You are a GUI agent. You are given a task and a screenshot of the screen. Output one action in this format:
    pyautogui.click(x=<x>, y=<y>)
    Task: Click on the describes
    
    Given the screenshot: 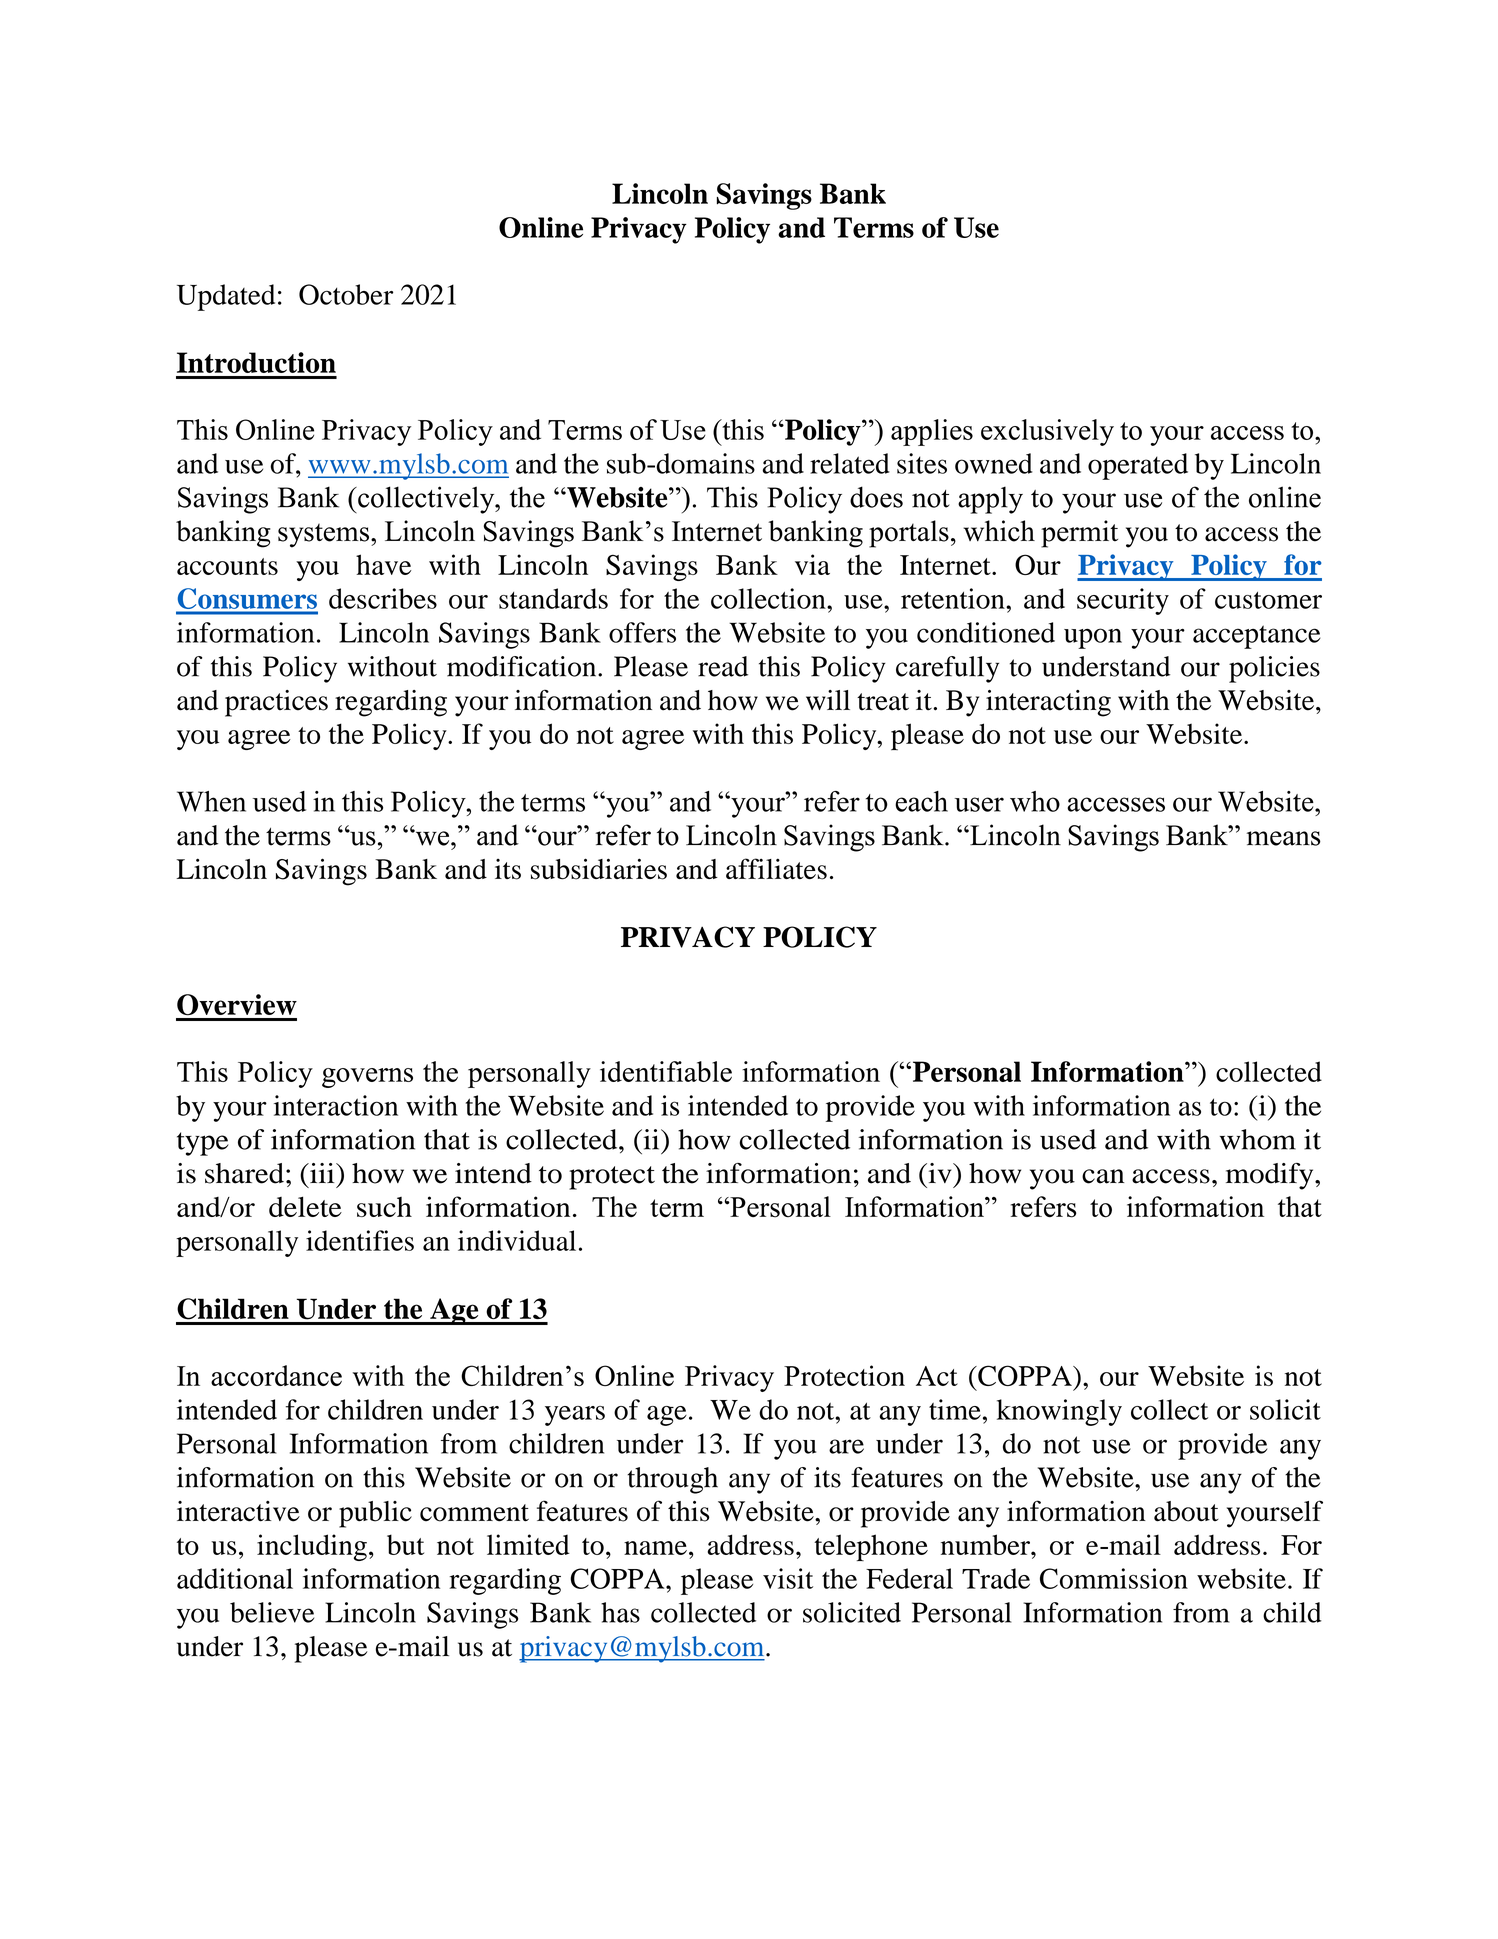 What is the action you would take?
    pyautogui.click(x=383, y=598)
